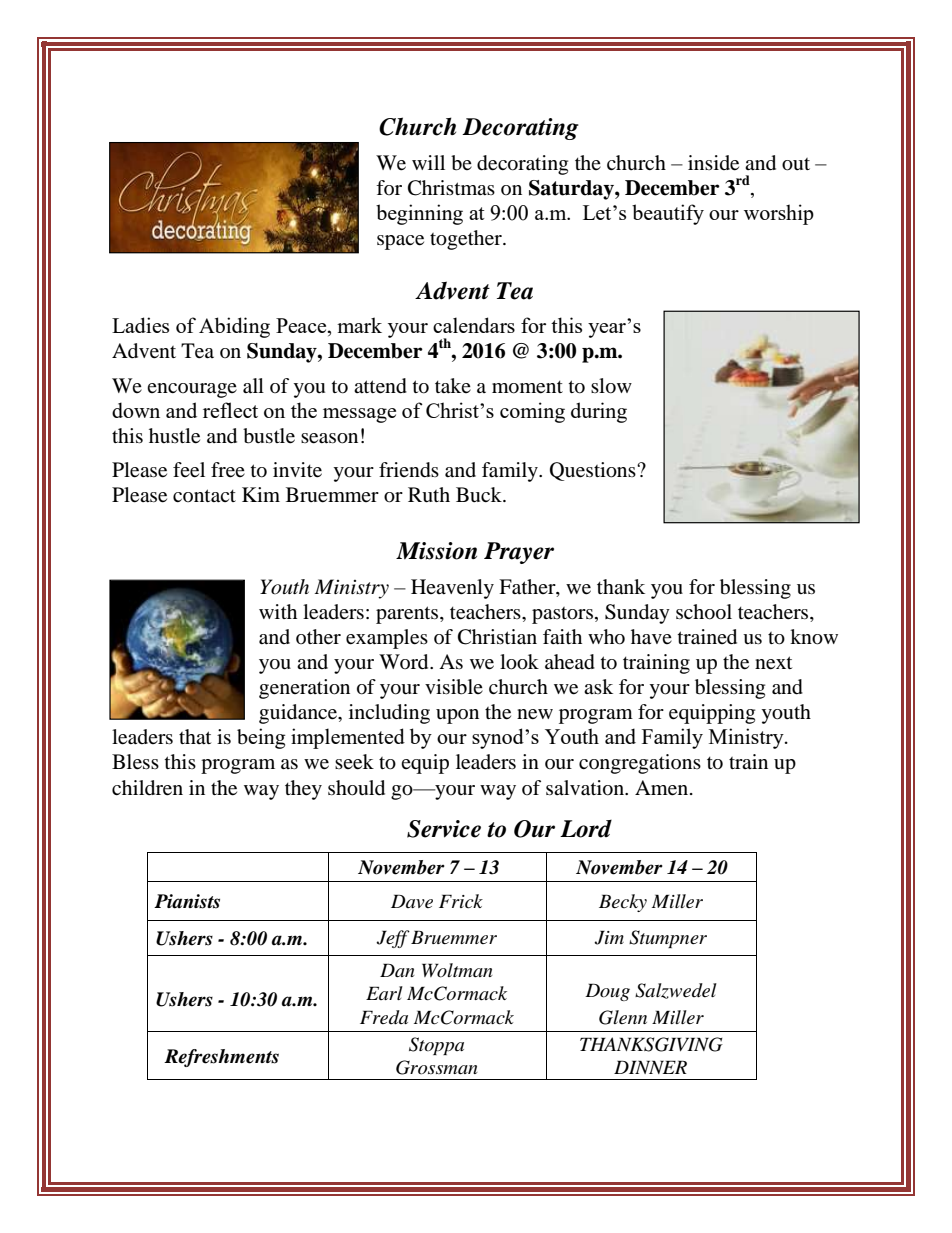 This image has height=1233, width=952. Describe the element at coordinates (400, 242) in the image. I see `space` at that location.
